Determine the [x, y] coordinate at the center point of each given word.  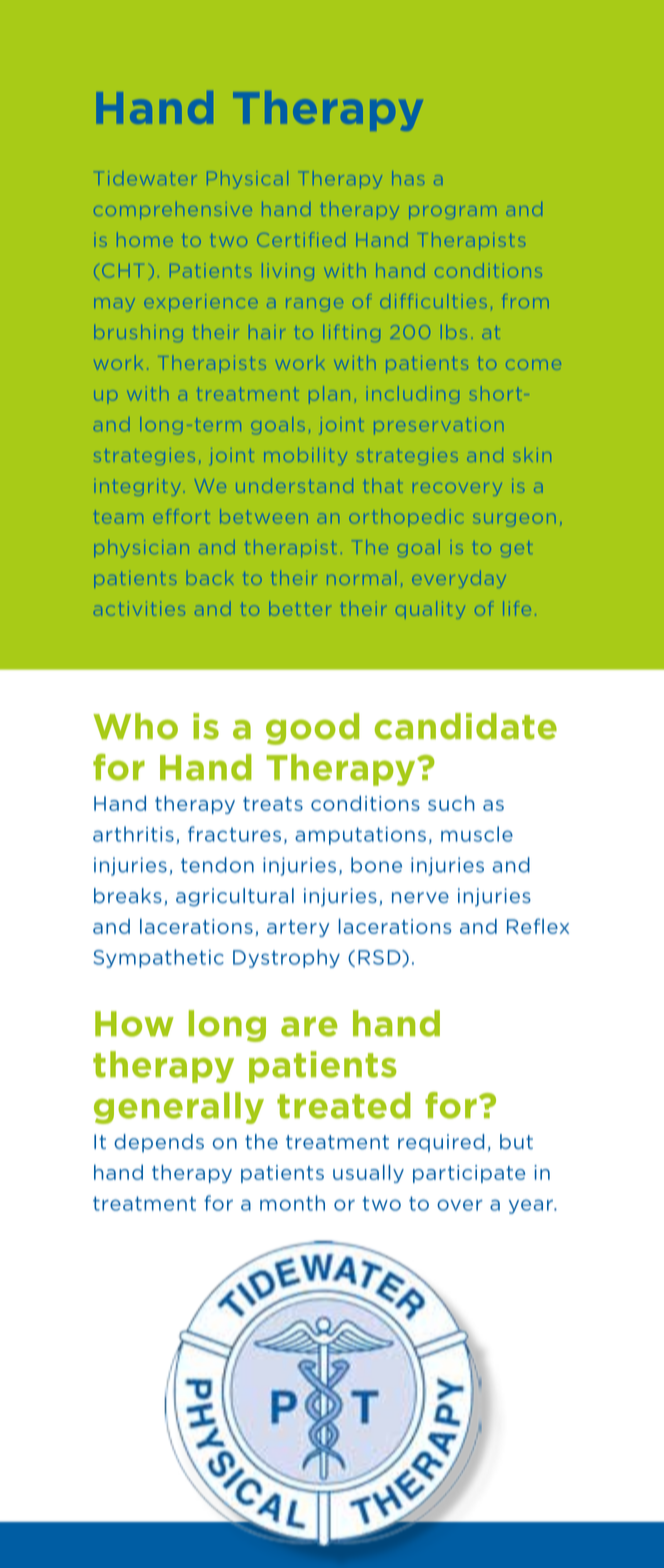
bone [376, 865]
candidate [466, 726]
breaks [128, 895]
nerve [420, 897]
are [309, 1027]
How [134, 1024]
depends [159, 1143]
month [292, 1203]
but [516, 1141]
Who [135, 726]
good [312, 729]
